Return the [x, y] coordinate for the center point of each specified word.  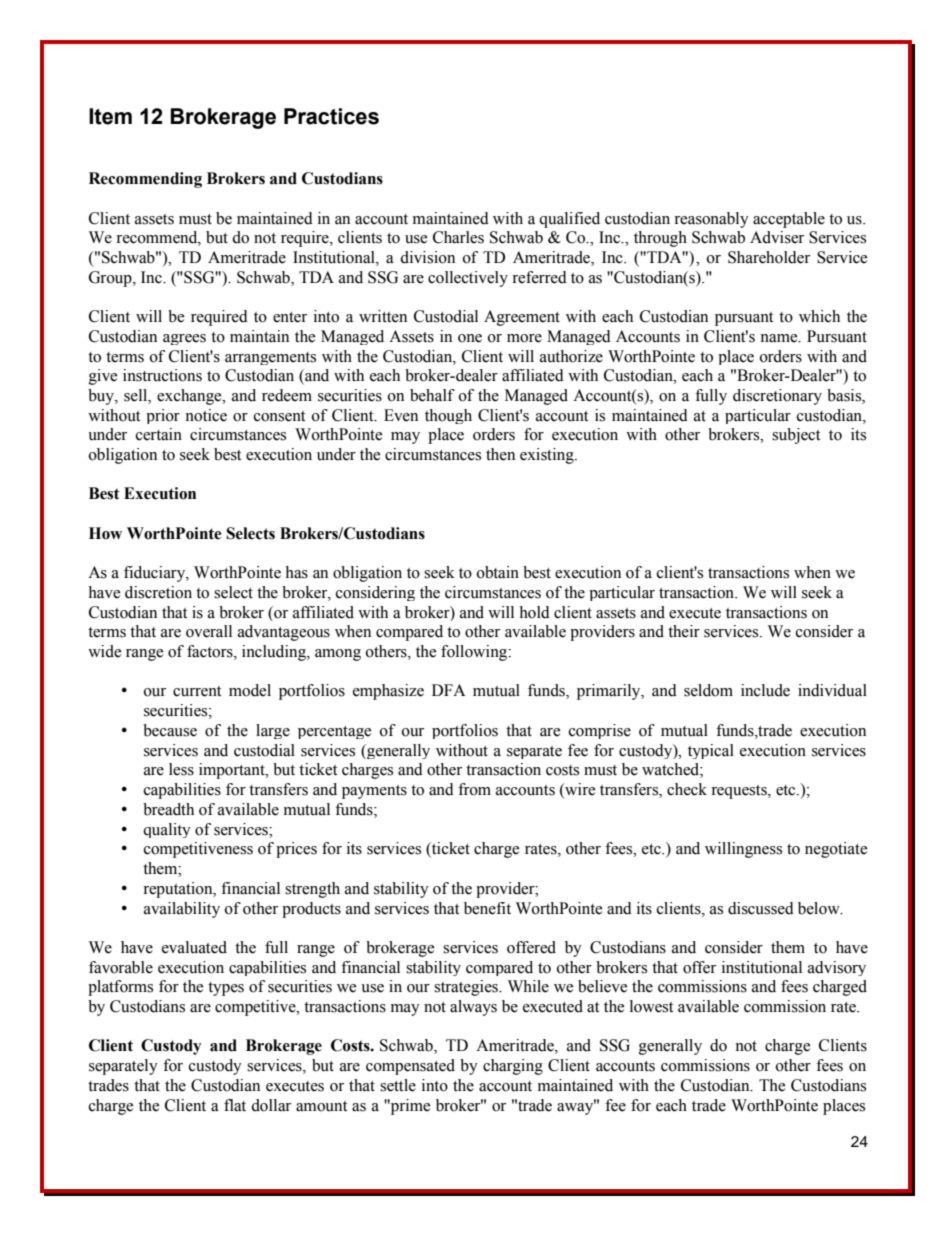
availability [182, 910]
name [780, 338]
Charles [458, 237]
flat [235, 1105]
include [765, 690]
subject [796, 436]
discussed [761, 908]
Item [110, 116]
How [105, 533]
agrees [184, 339]
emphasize [388, 692]
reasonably [711, 220]
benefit [487, 908]
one [470, 338]
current [197, 691]
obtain [498, 572]
